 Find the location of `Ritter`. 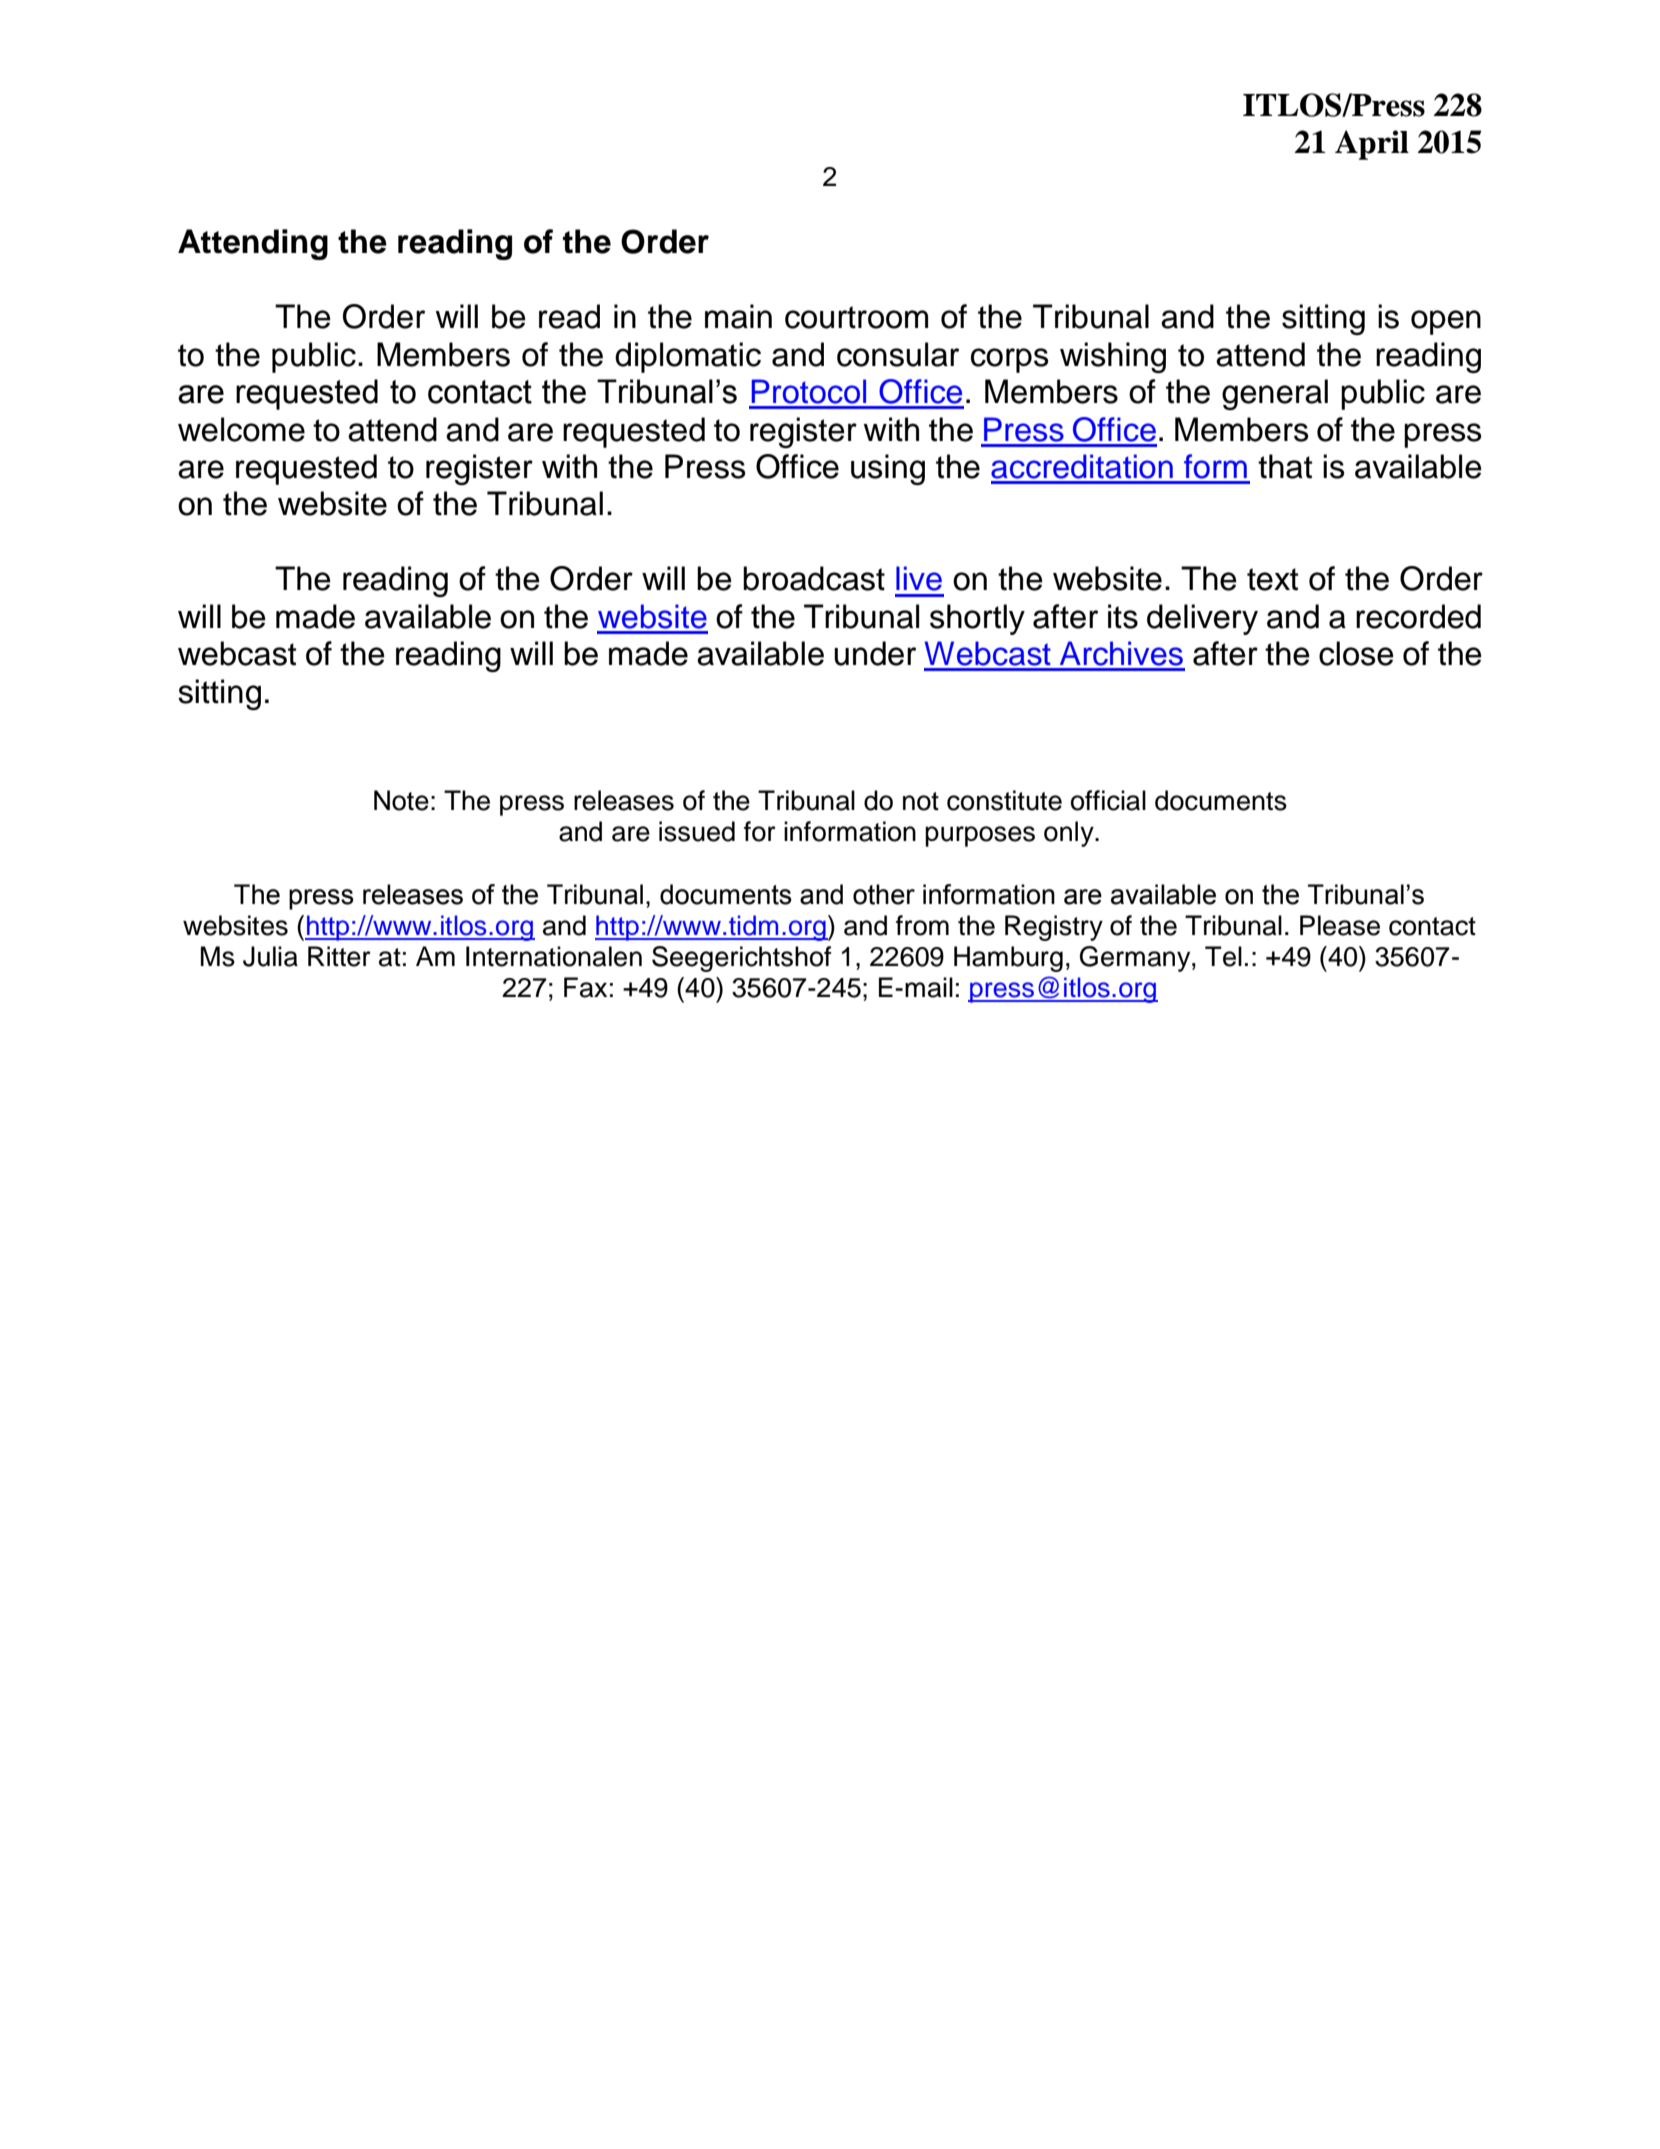

Ritter is located at coordinates (339, 956).
